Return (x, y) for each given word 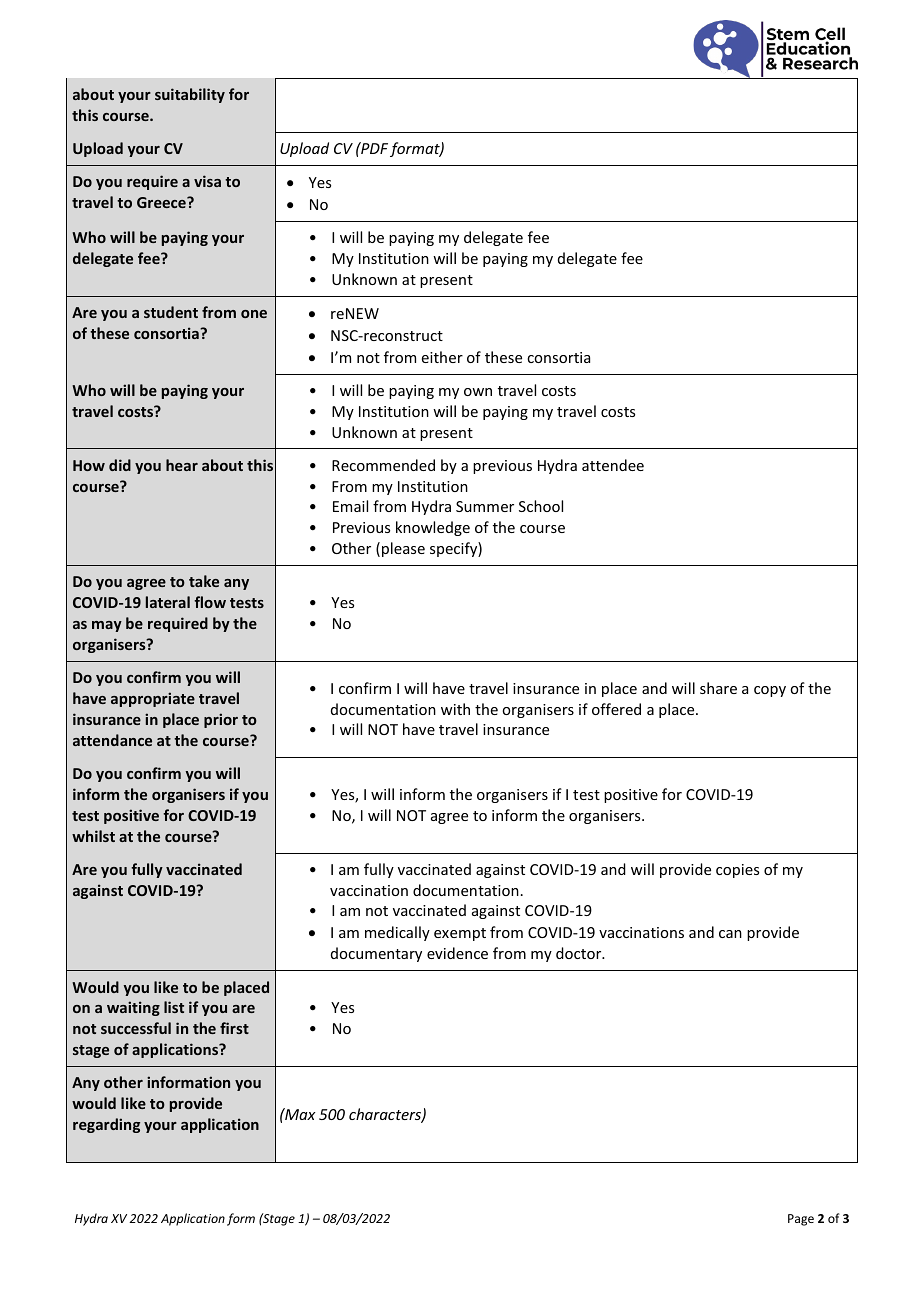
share (718, 688)
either (442, 357)
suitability (190, 95)
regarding (106, 1125)
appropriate (153, 699)
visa (207, 181)
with (455, 709)
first (234, 1028)
